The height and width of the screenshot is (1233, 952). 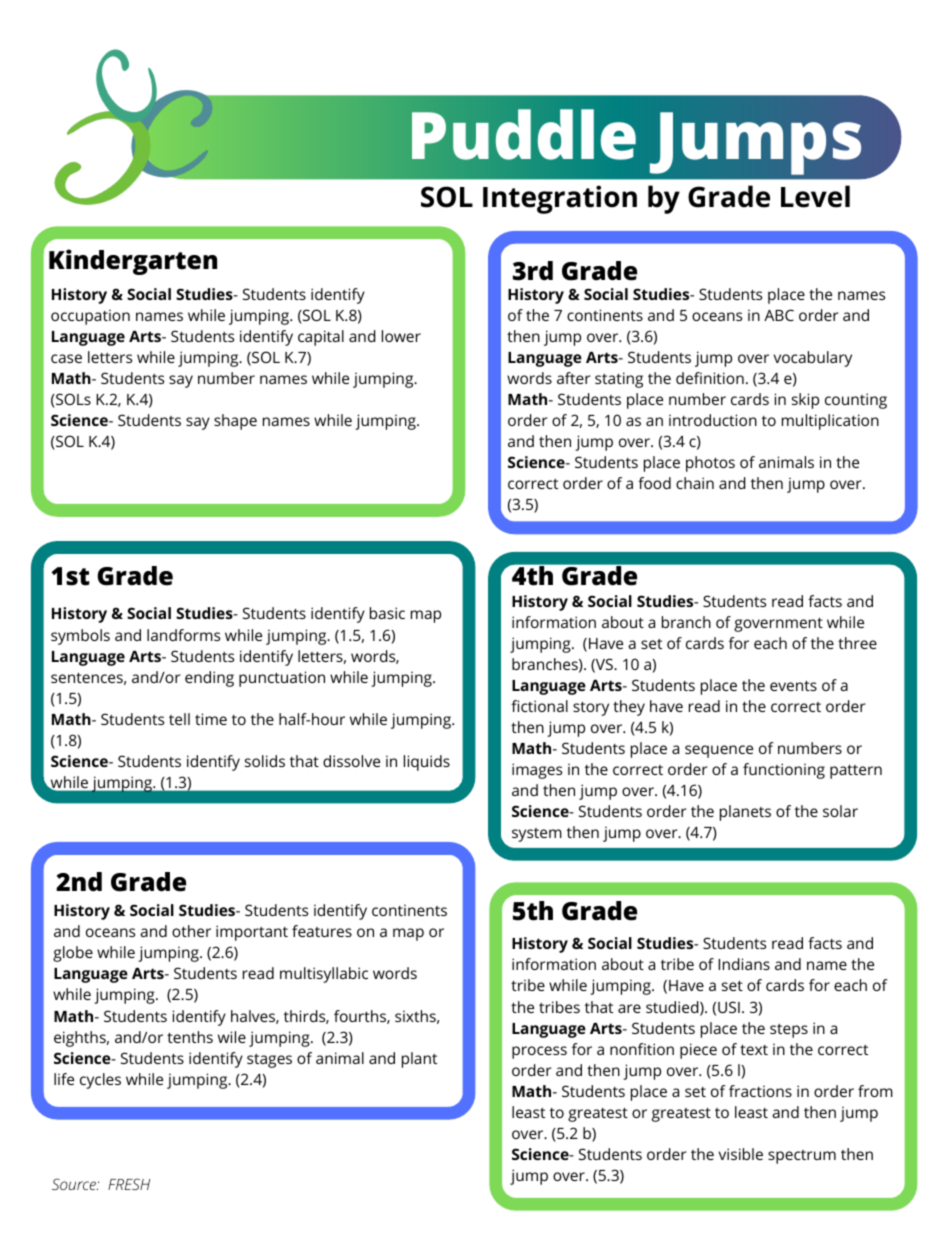 I want to click on Kindergarten, so click(x=133, y=262).
